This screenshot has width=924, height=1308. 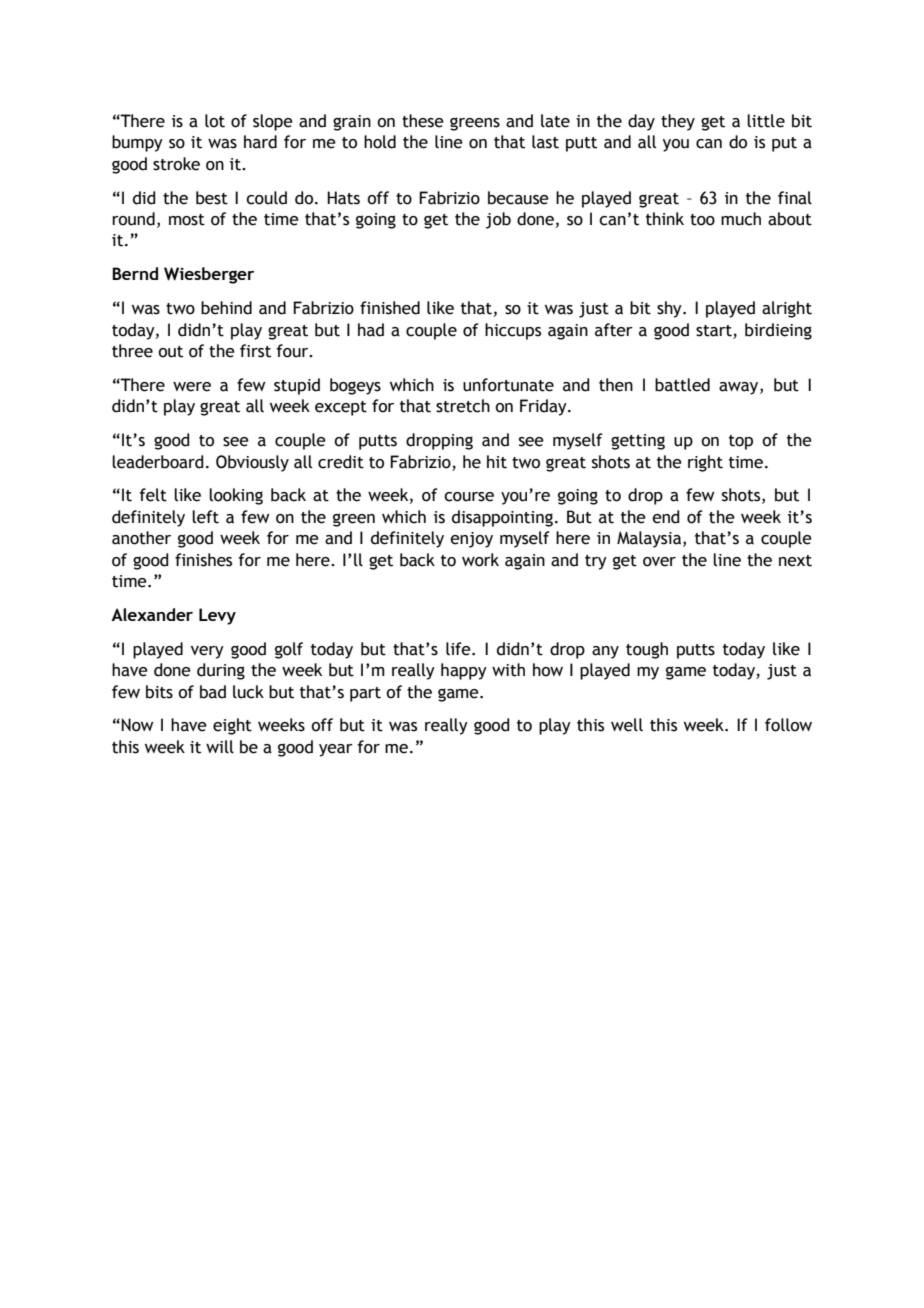 What do you see at coordinates (365, 694) in the screenshot?
I see `part` at bounding box center [365, 694].
